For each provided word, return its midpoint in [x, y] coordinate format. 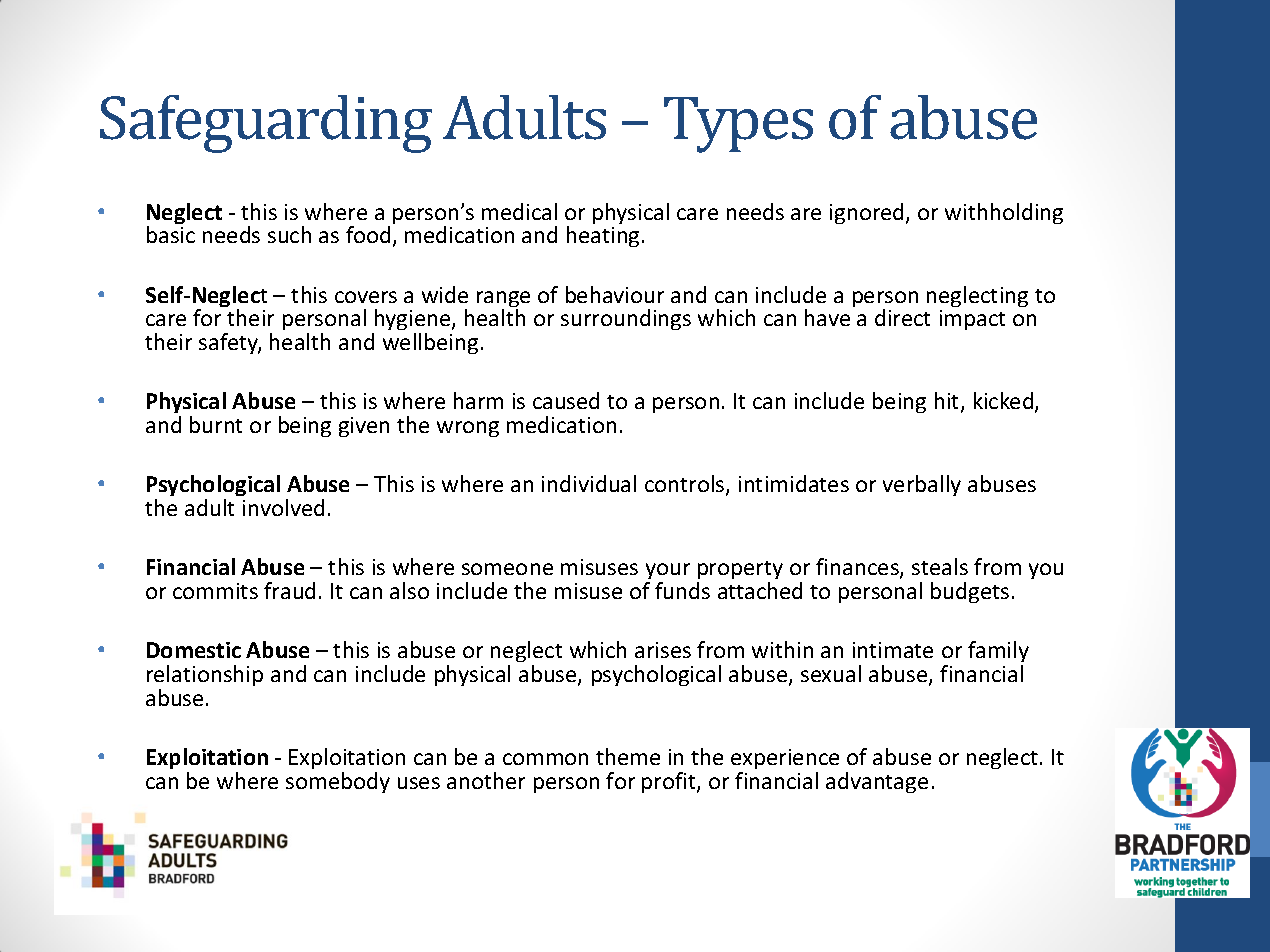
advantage [877, 782]
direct [902, 317]
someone [507, 569]
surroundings [626, 319]
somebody [338, 782]
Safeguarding [266, 124]
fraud [289, 590]
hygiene [413, 321]
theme [628, 756]
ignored [868, 213]
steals [940, 566]
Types [738, 125]
